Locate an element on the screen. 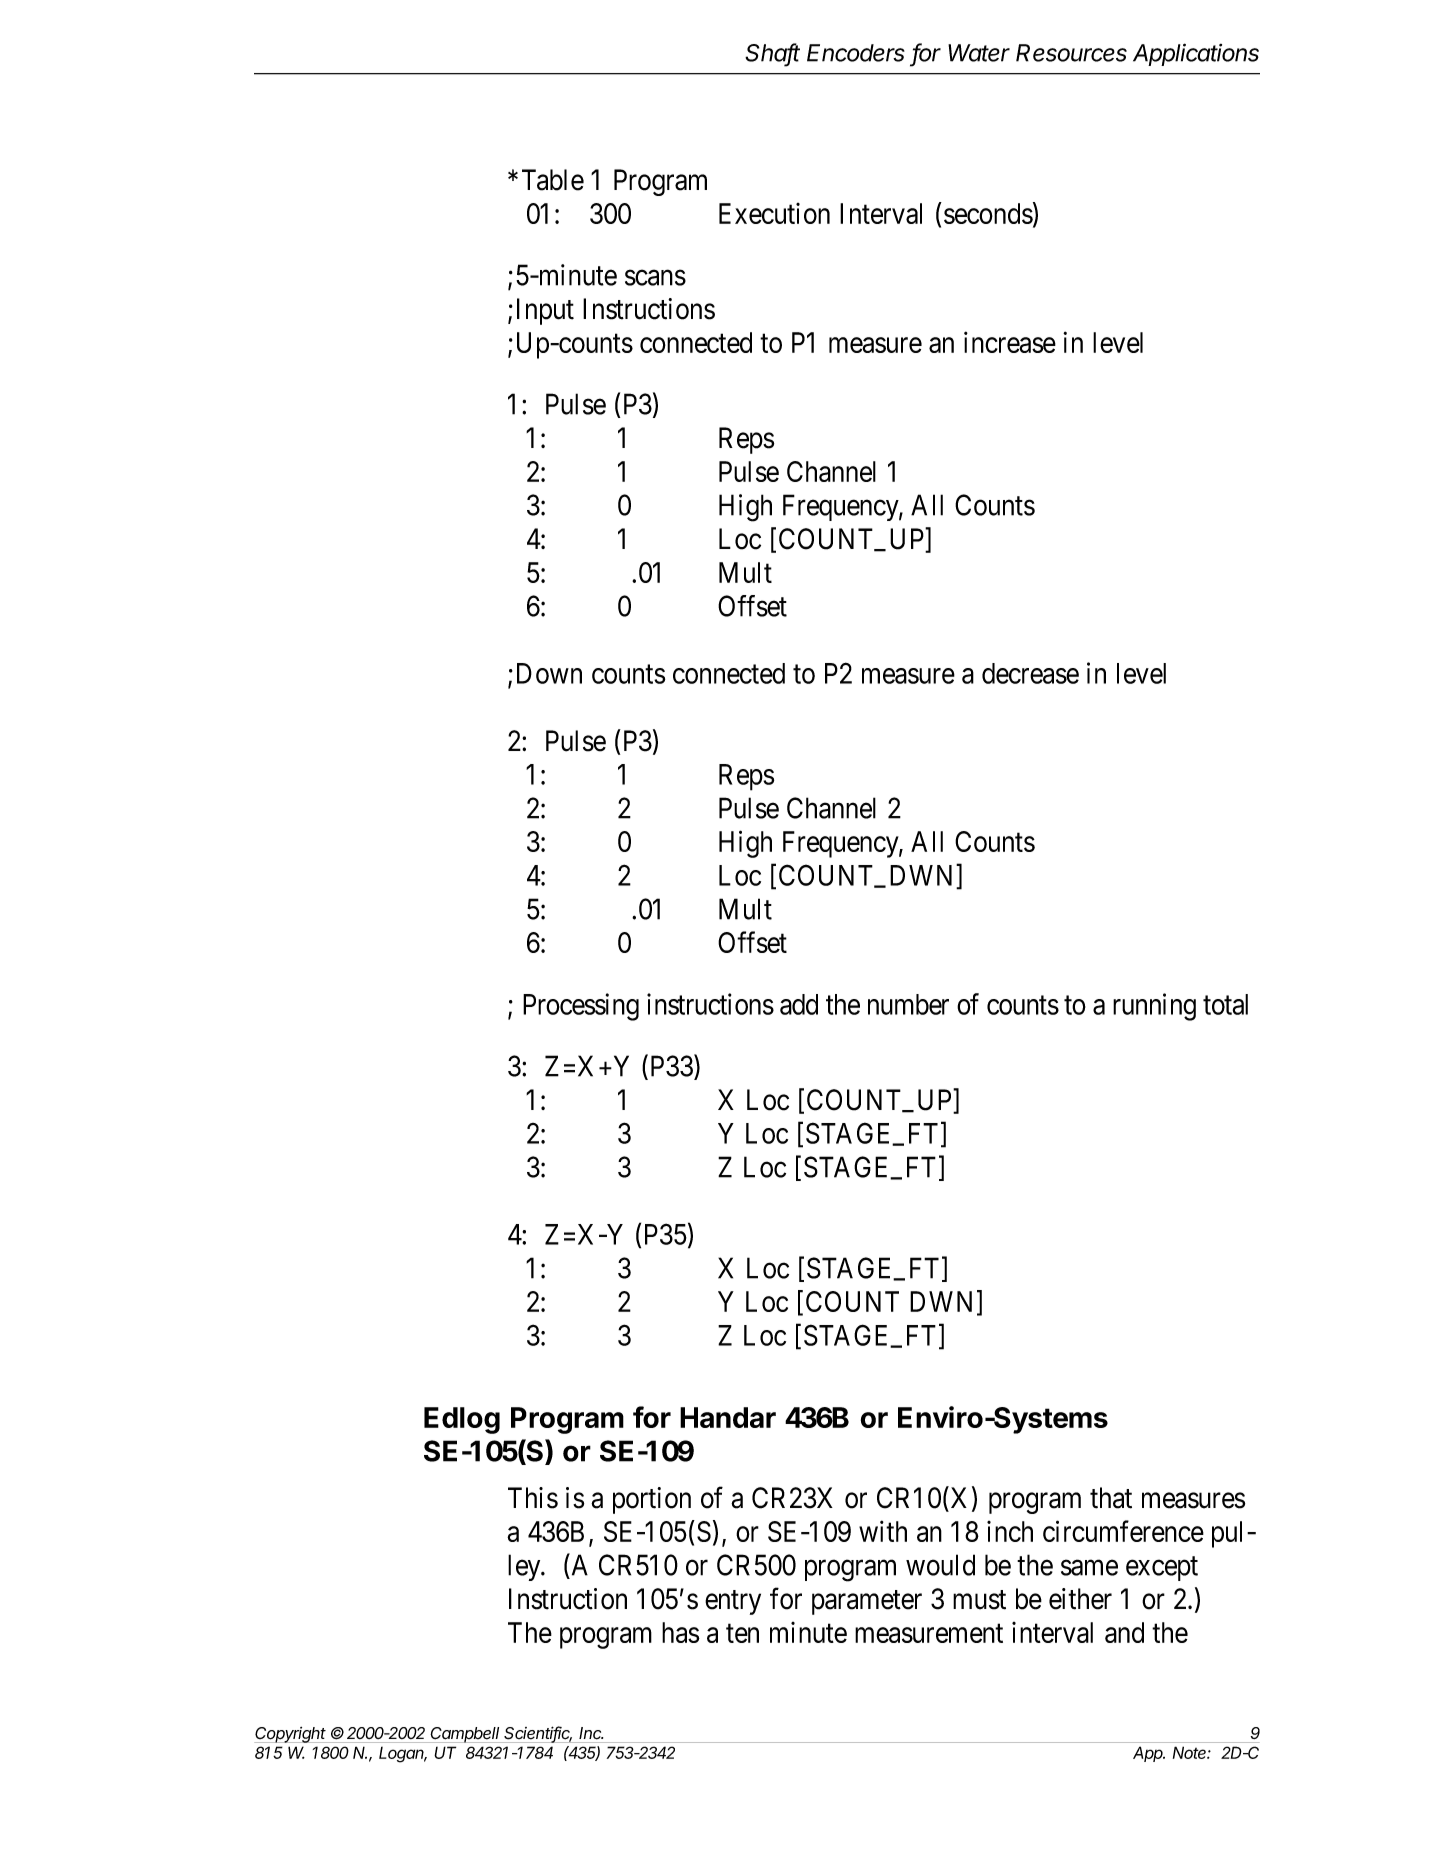 The width and height of the screenshot is (1430, 1851). Shaft is located at coordinates (772, 53).
